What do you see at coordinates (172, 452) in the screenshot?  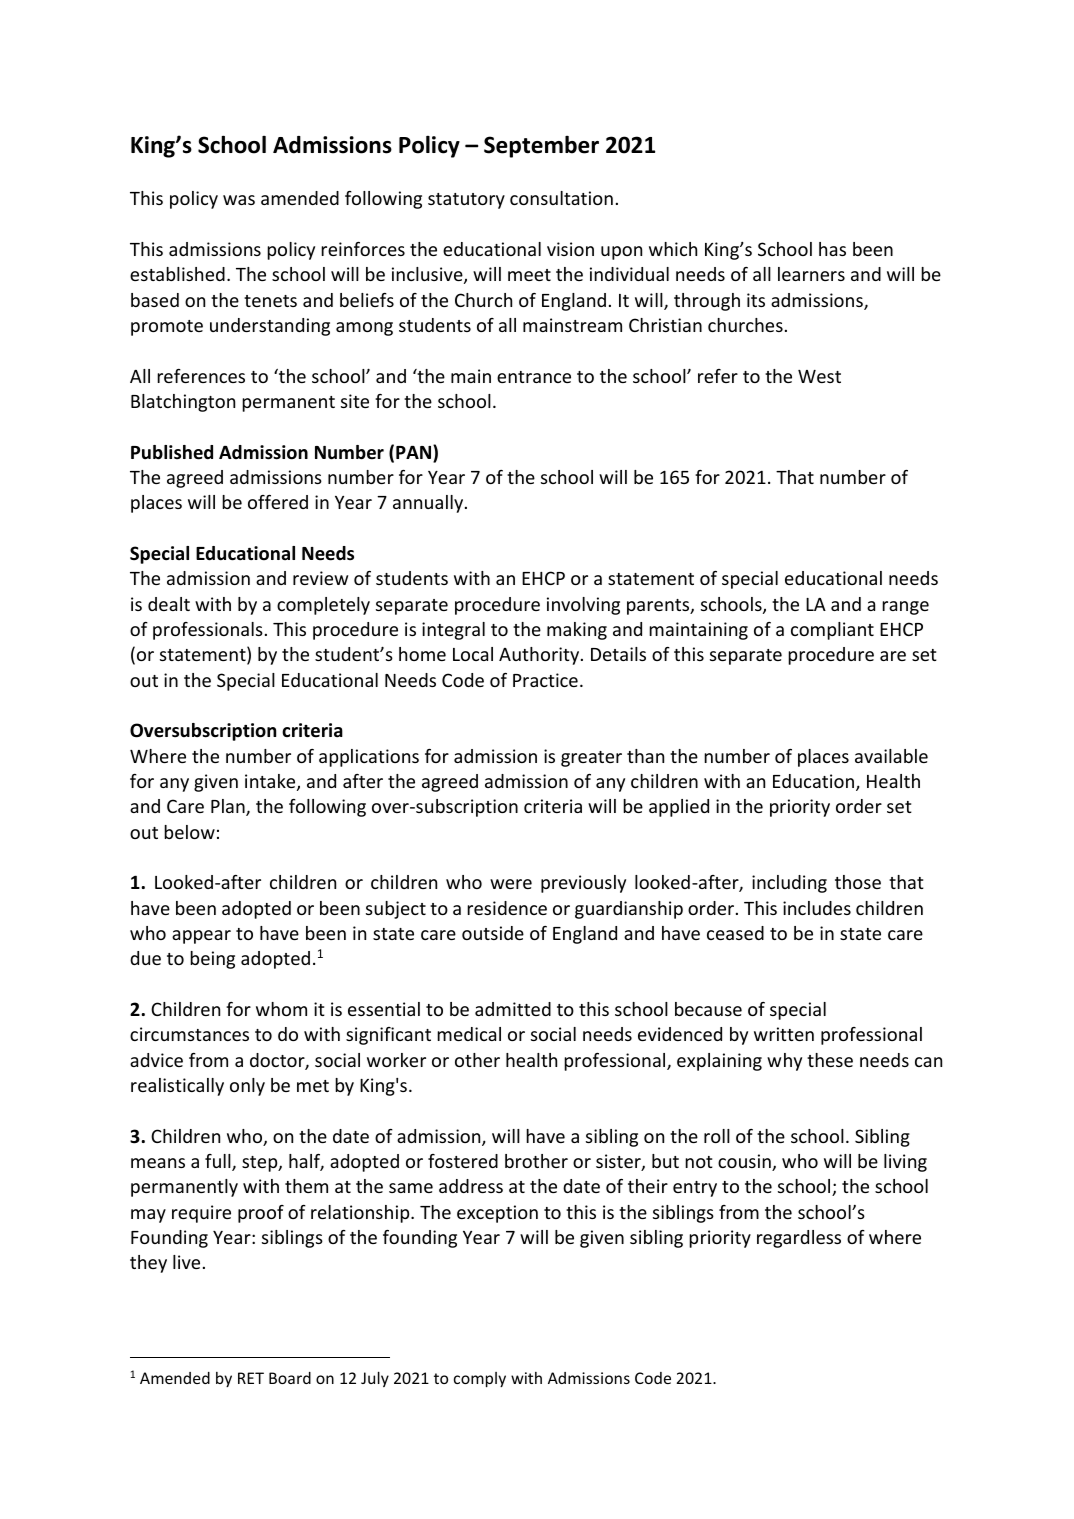 I see `Published` at bounding box center [172, 452].
